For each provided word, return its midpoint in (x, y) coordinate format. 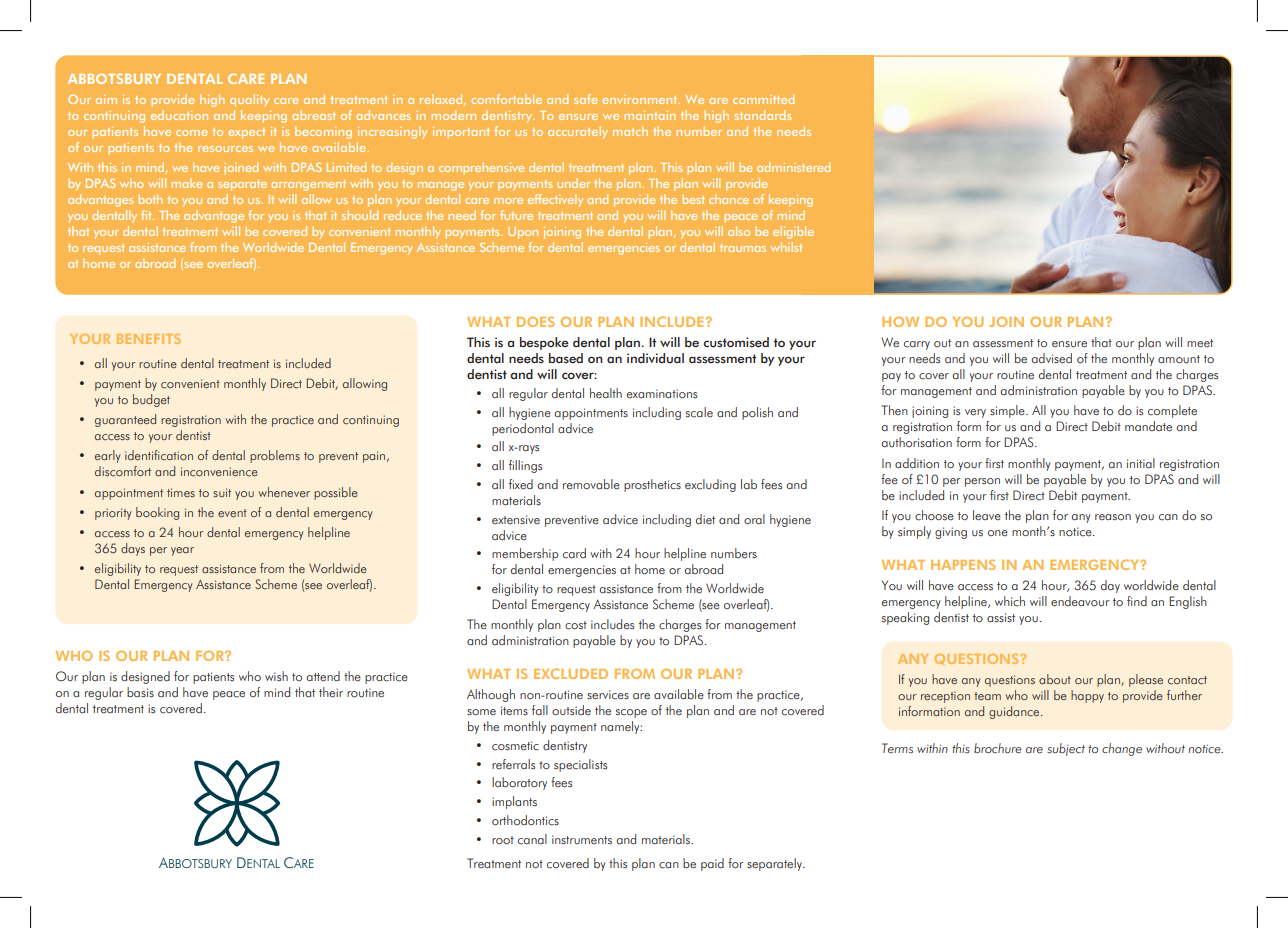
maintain (650, 115)
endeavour (1080, 601)
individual (655, 358)
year (182, 551)
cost (576, 625)
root (503, 840)
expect (246, 133)
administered (793, 167)
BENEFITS (149, 339)
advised (1052, 358)
